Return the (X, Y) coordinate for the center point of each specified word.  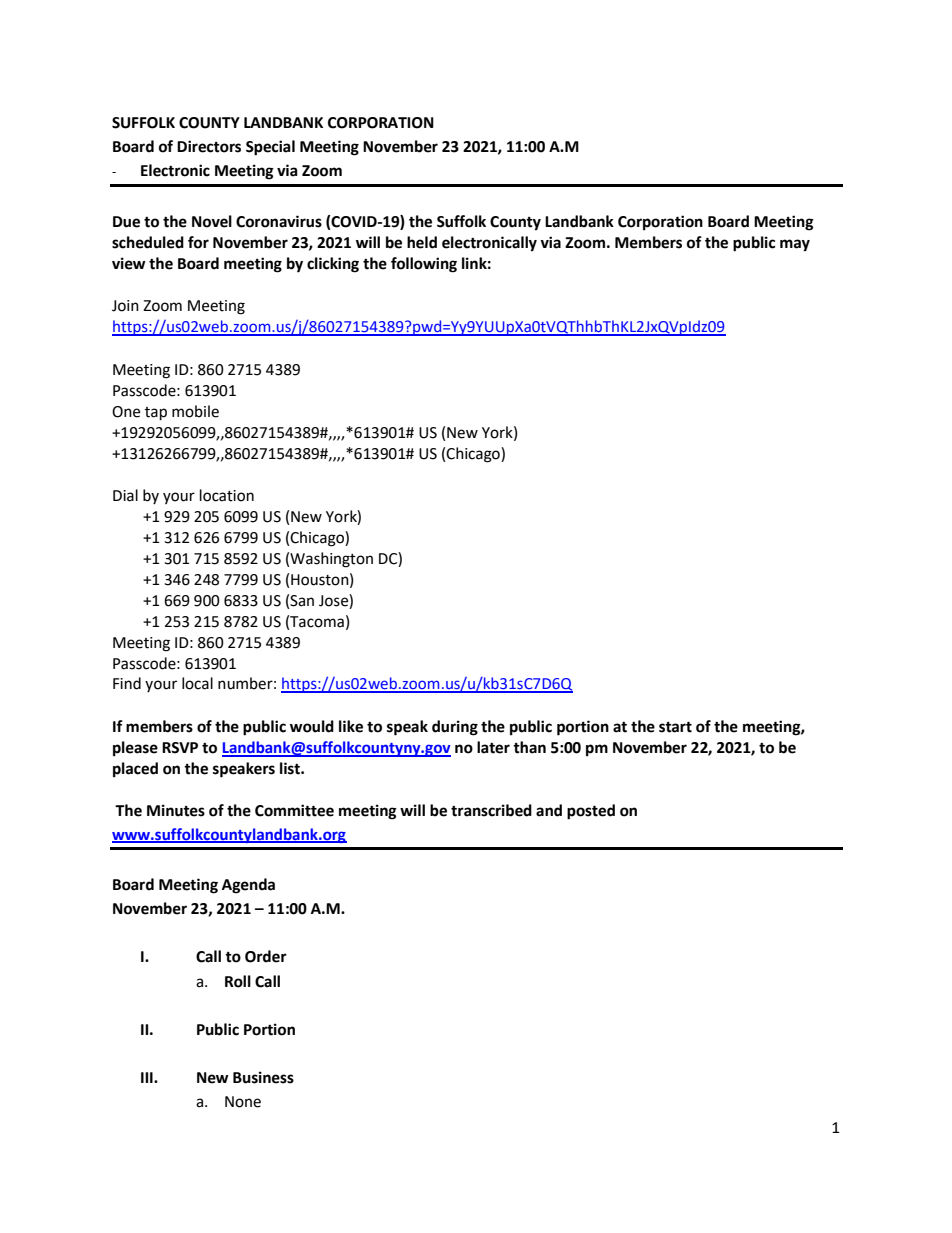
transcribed (491, 810)
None (243, 1102)
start (675, 727)
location (227, 495)
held (422, 242)
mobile (195, 411)
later (493, 747)
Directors (209, 146)
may (795, 245)
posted (591, 812)
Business (263, 1077)
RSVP (180, 748)
